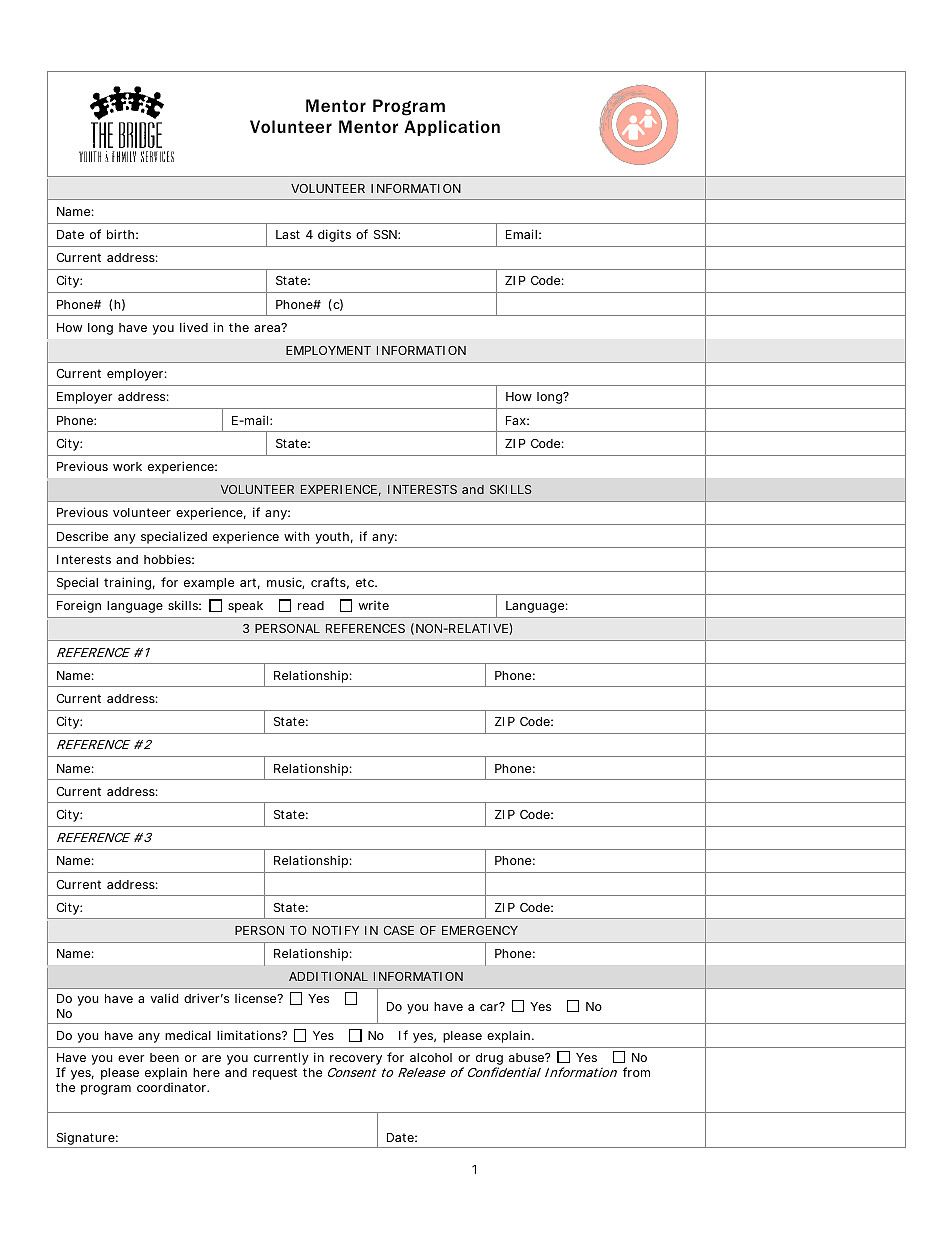  Describe the element at coordinates (452, 128) in the document. I see `Application` at that location.
